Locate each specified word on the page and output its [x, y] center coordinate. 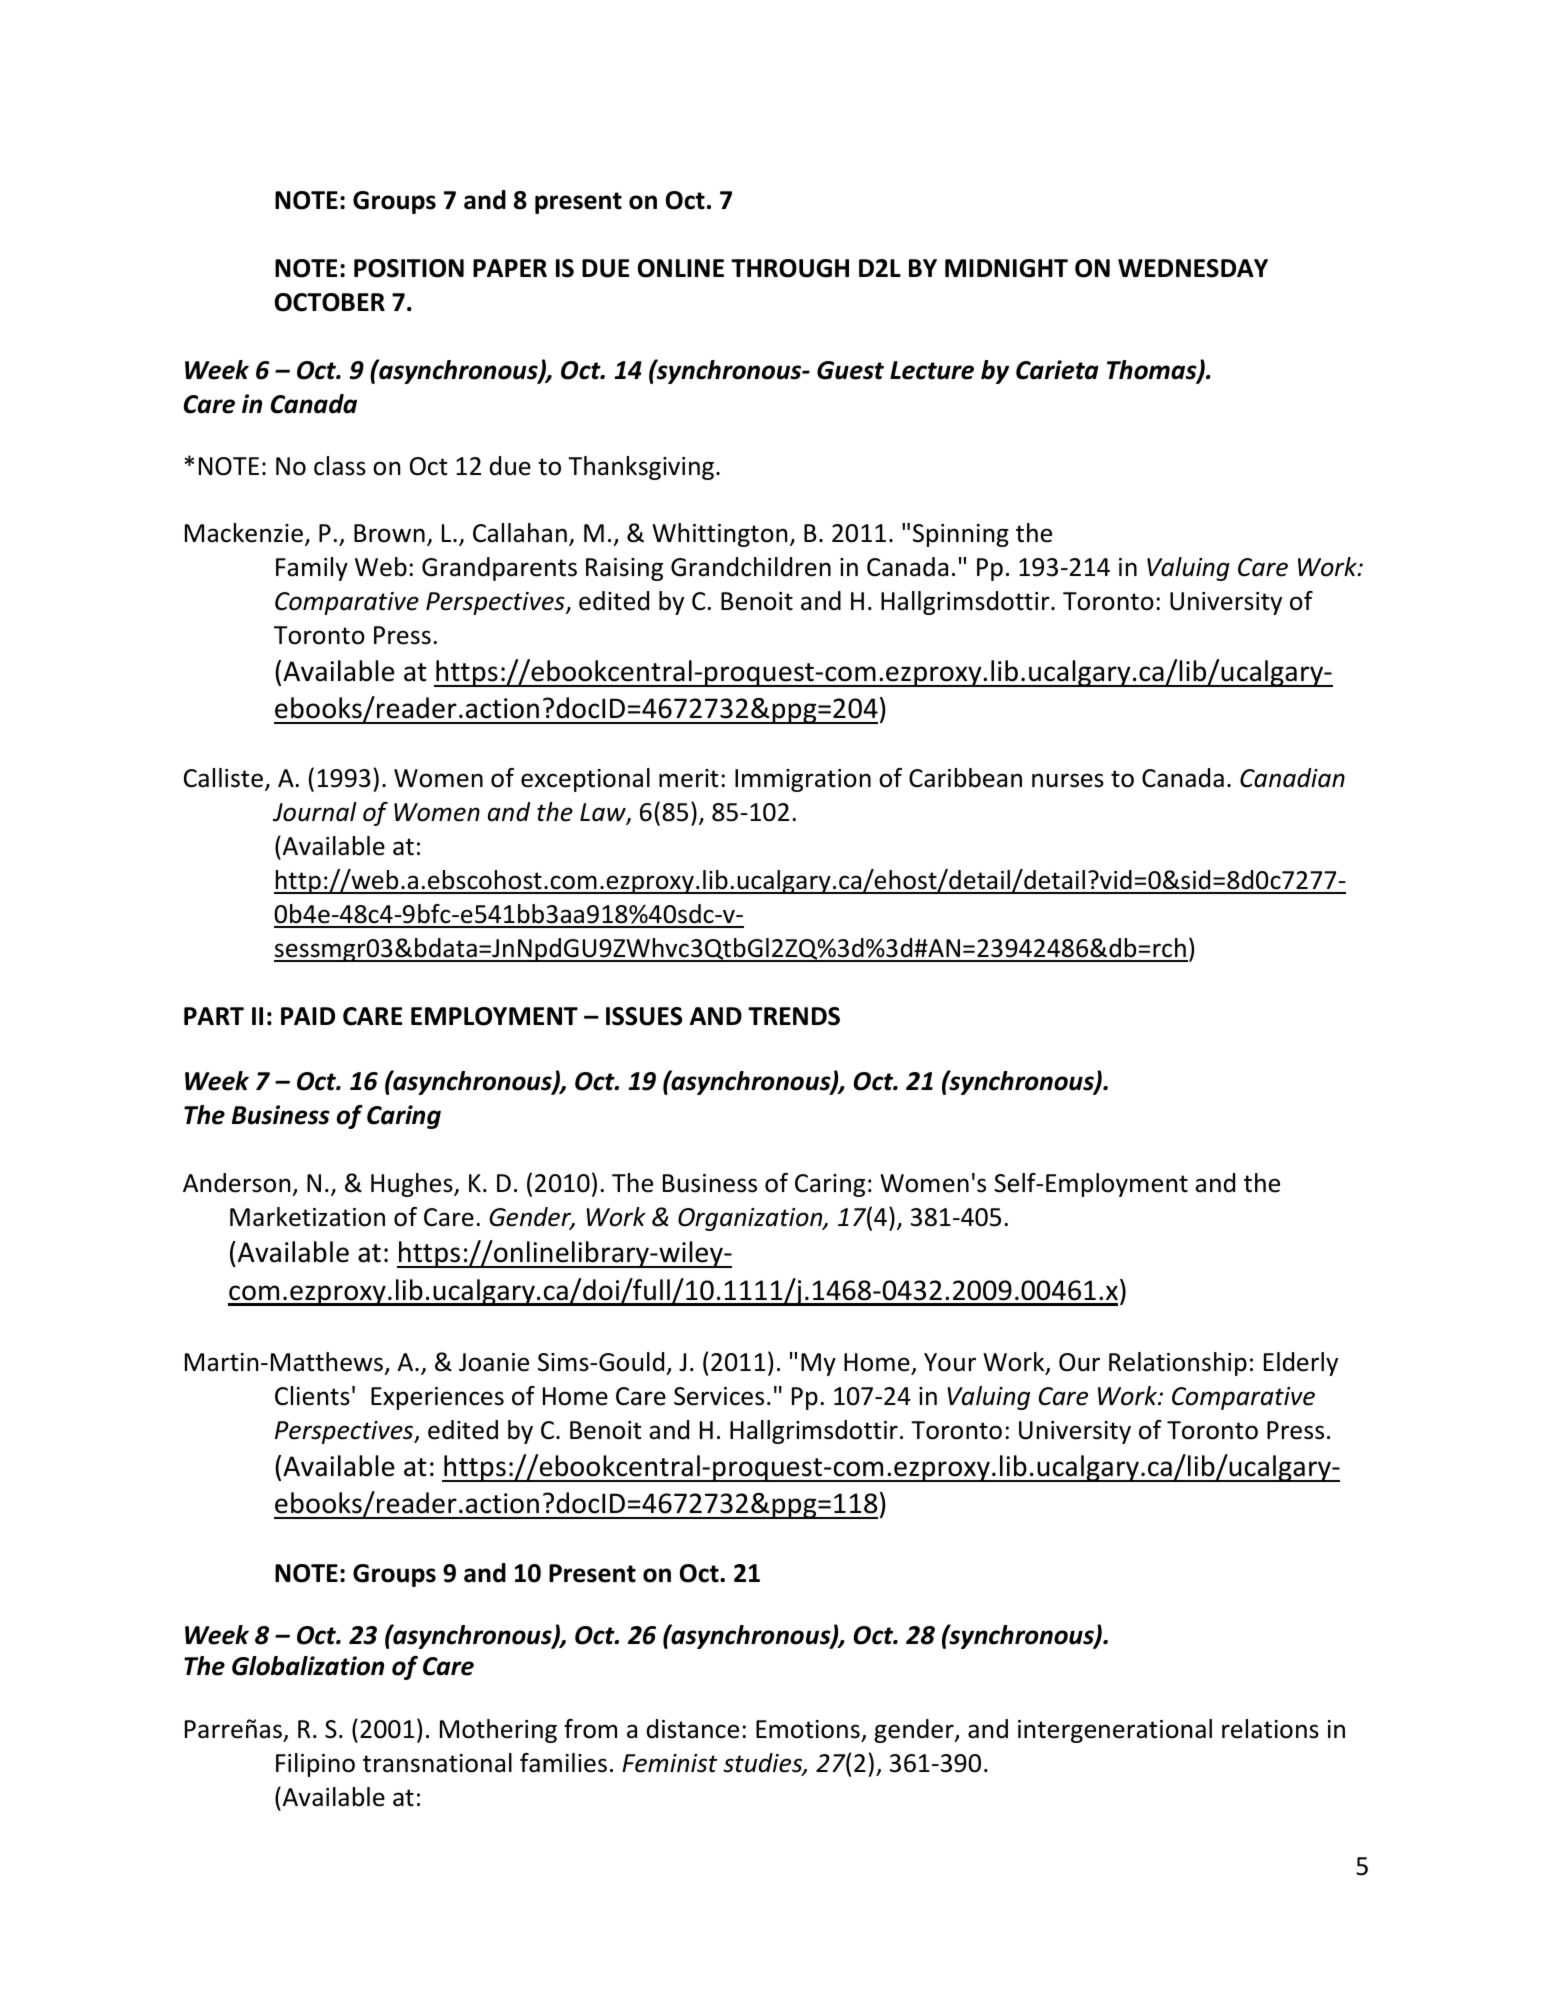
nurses [1068, 780]
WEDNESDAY [1193, 268]
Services [719, 1396]
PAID [308, 1016]
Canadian [1292, 778]
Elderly [1301, 1364]
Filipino [315, 1765]
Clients [312, 1396]
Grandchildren [751, 567]
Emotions [808, 1729]
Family [312, 569]
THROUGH [790, 268]
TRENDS [794, 1016]
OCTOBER [330, 302]
